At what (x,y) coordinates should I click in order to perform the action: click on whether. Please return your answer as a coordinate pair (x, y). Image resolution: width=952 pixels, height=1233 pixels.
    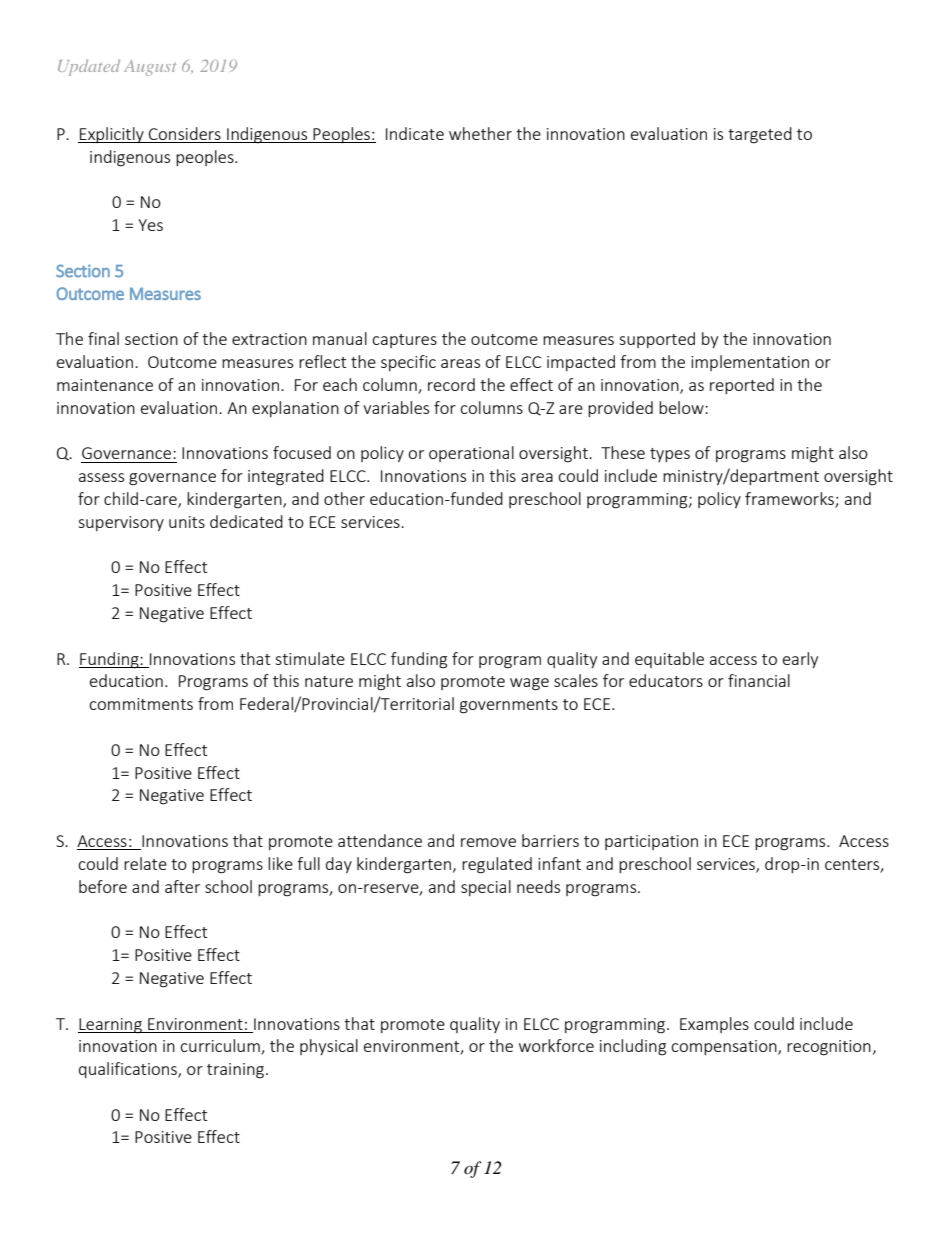
    Looking at the image, I should click on (480, 133).
